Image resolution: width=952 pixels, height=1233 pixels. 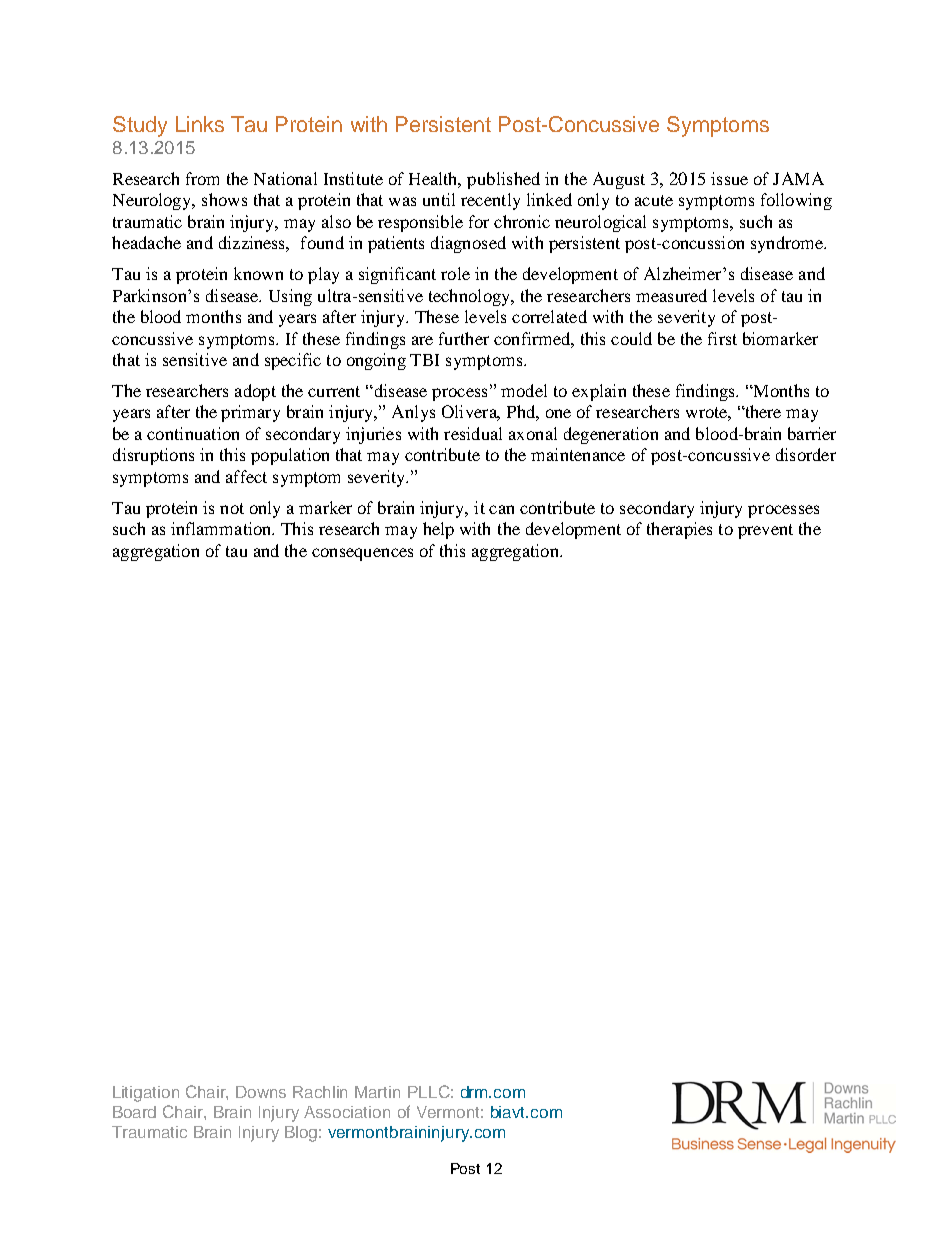 What do you see at coordinates (261, 1092) in the page?
I see `Downs` at bounding box center [261, 1092].
